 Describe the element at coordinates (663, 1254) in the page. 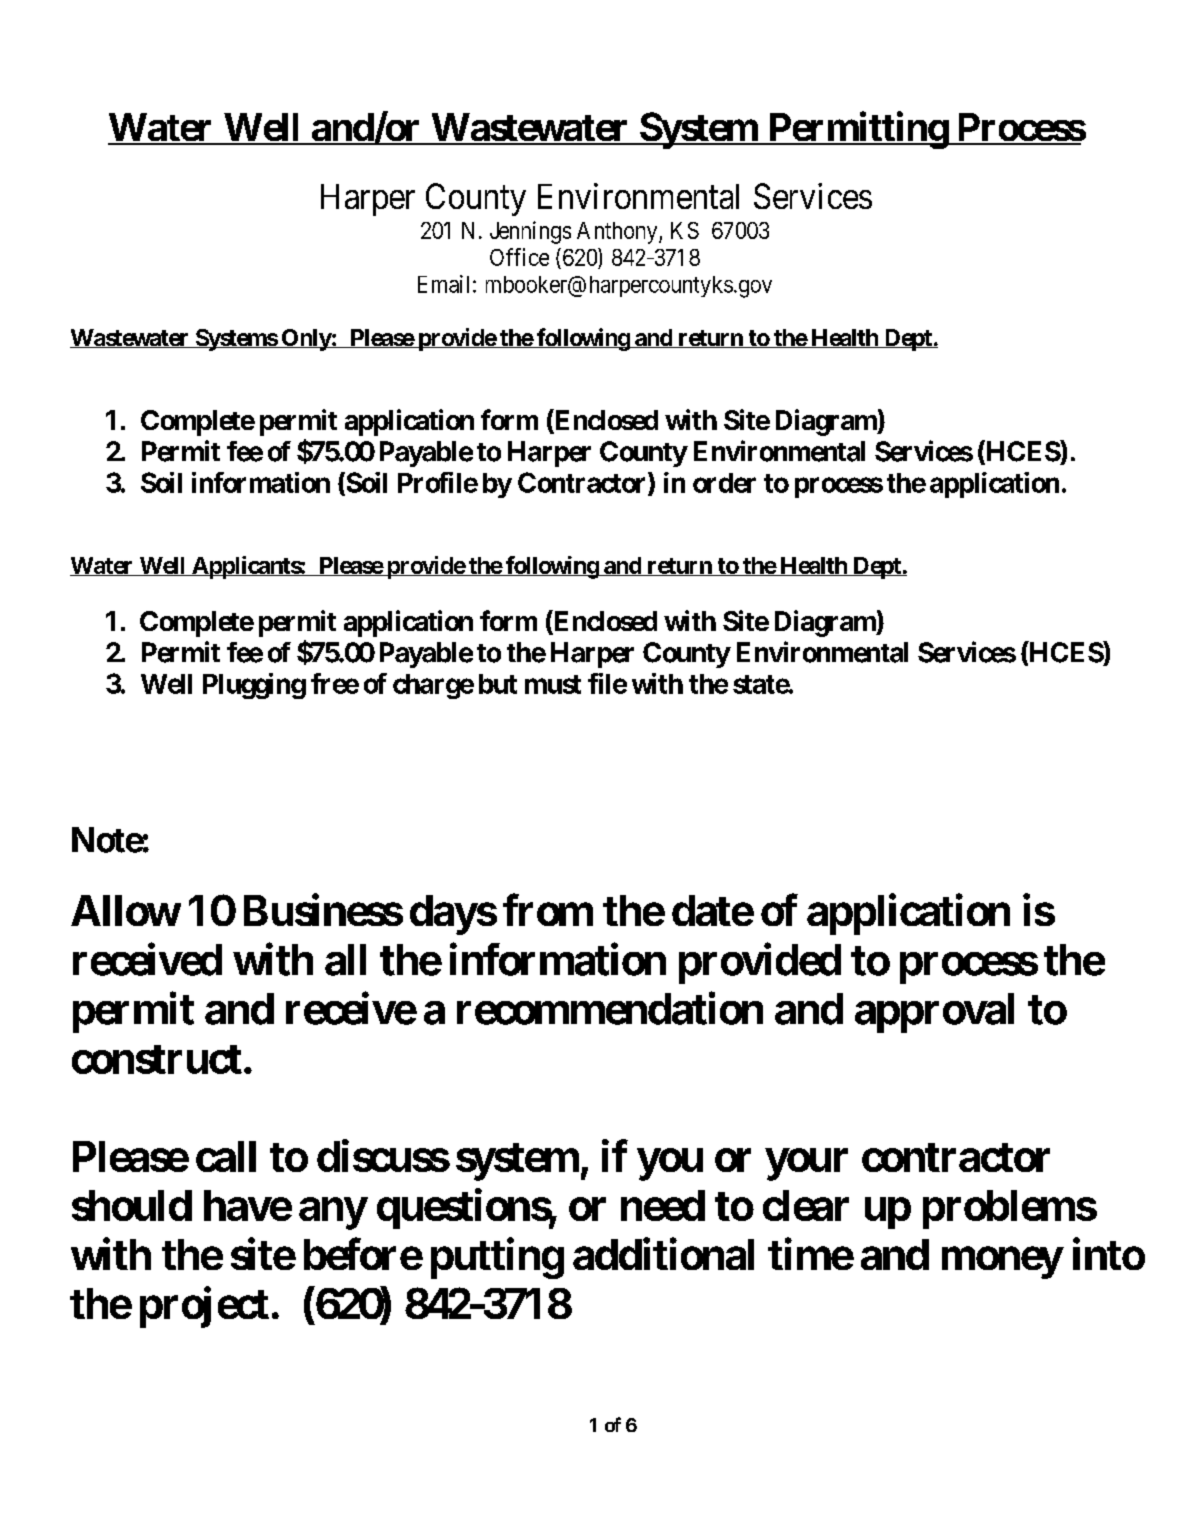

I see `additional` at that location.
